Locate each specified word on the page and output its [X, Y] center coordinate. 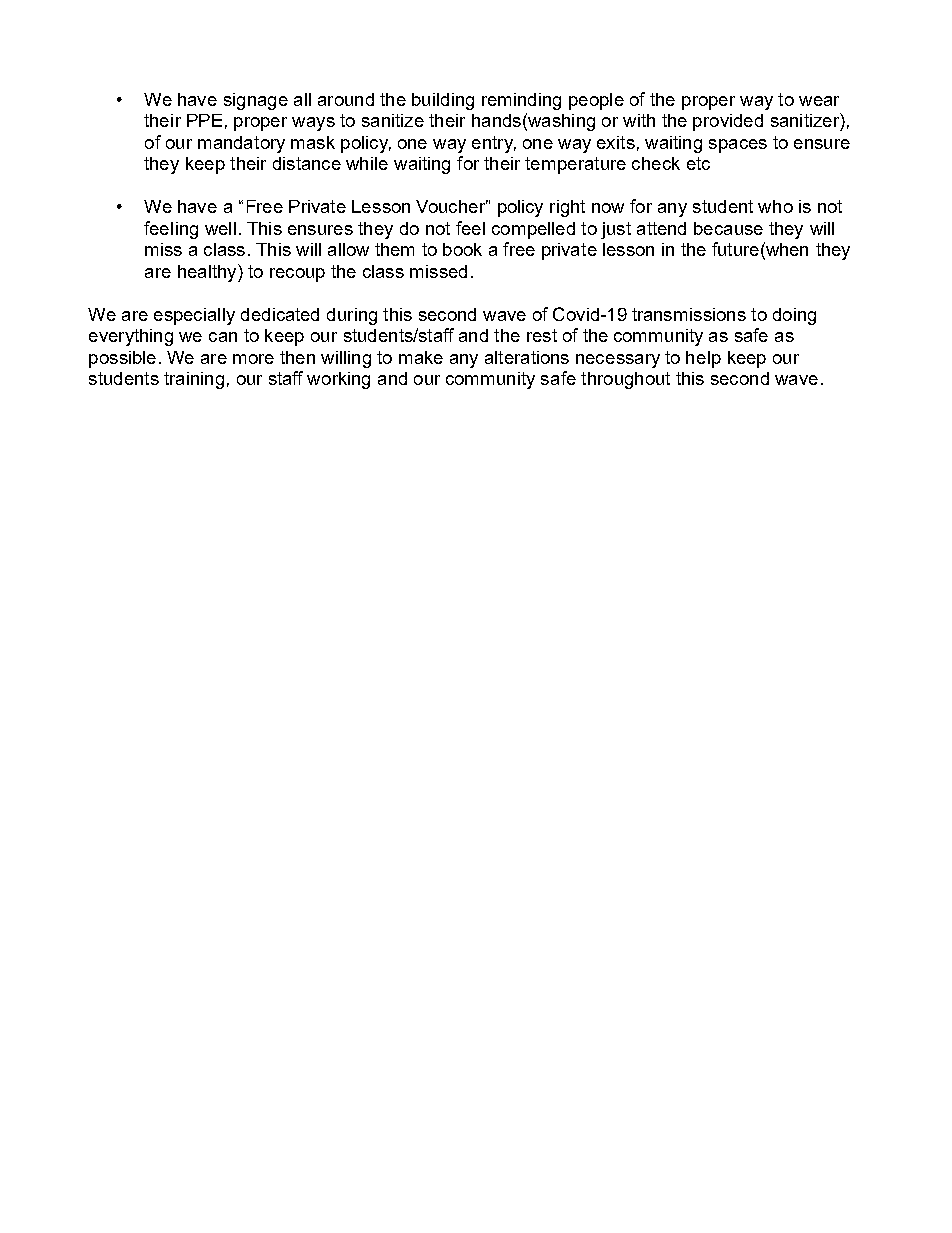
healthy [208, 273]
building [443, 101]
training [194, 380]
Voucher [452, 206]
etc [698, 163]
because [728, 228]
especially [194, 316]
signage [256, 101]
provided [728, 122]
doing [794, 316]
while [367, 163]
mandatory [241, 144]
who [775, 206]
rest [542, 335]
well [220, 228]
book [462, 249]
